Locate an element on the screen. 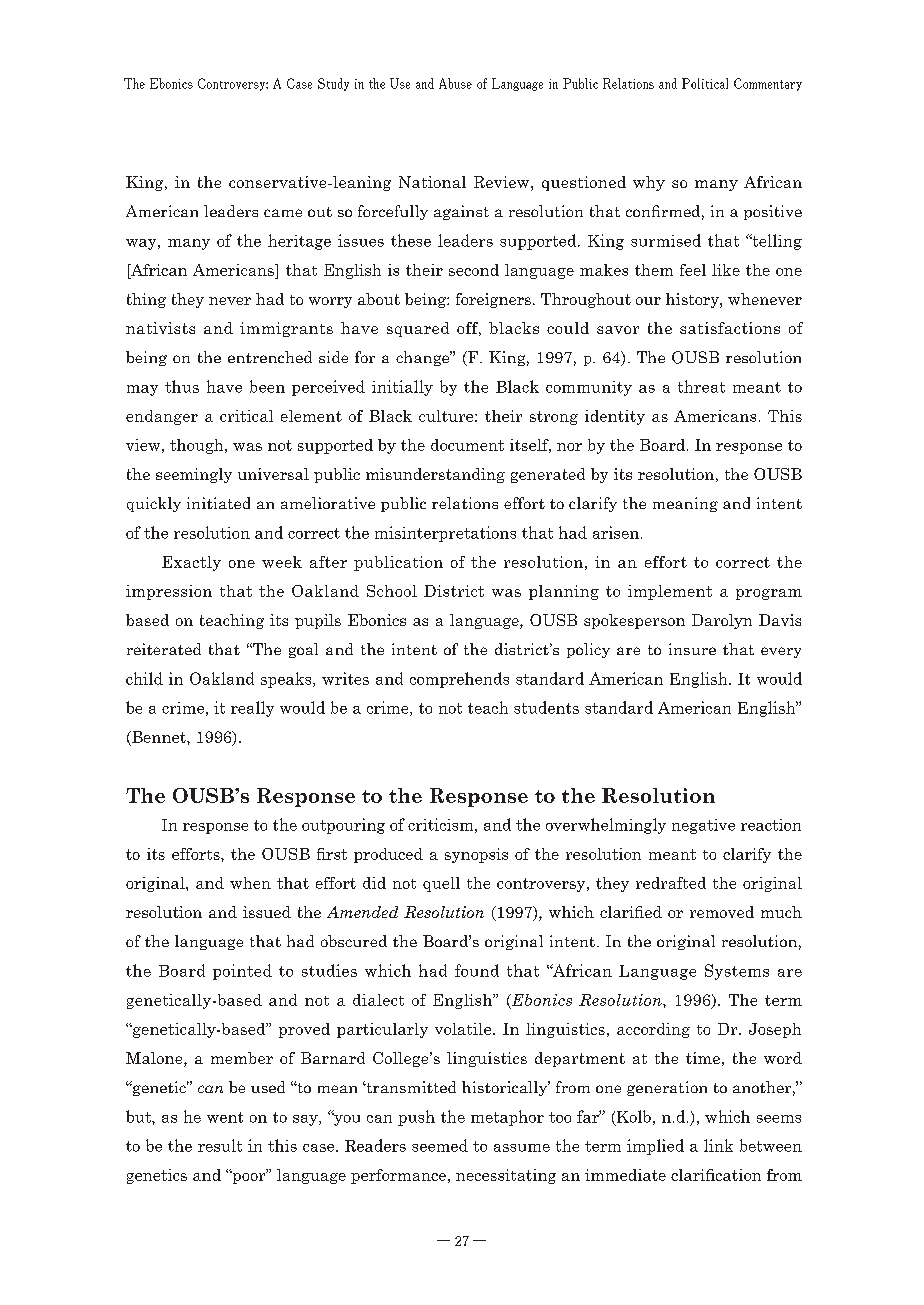 The image size is (924, 1305). synopsis is located at coordinates (476, 855).
